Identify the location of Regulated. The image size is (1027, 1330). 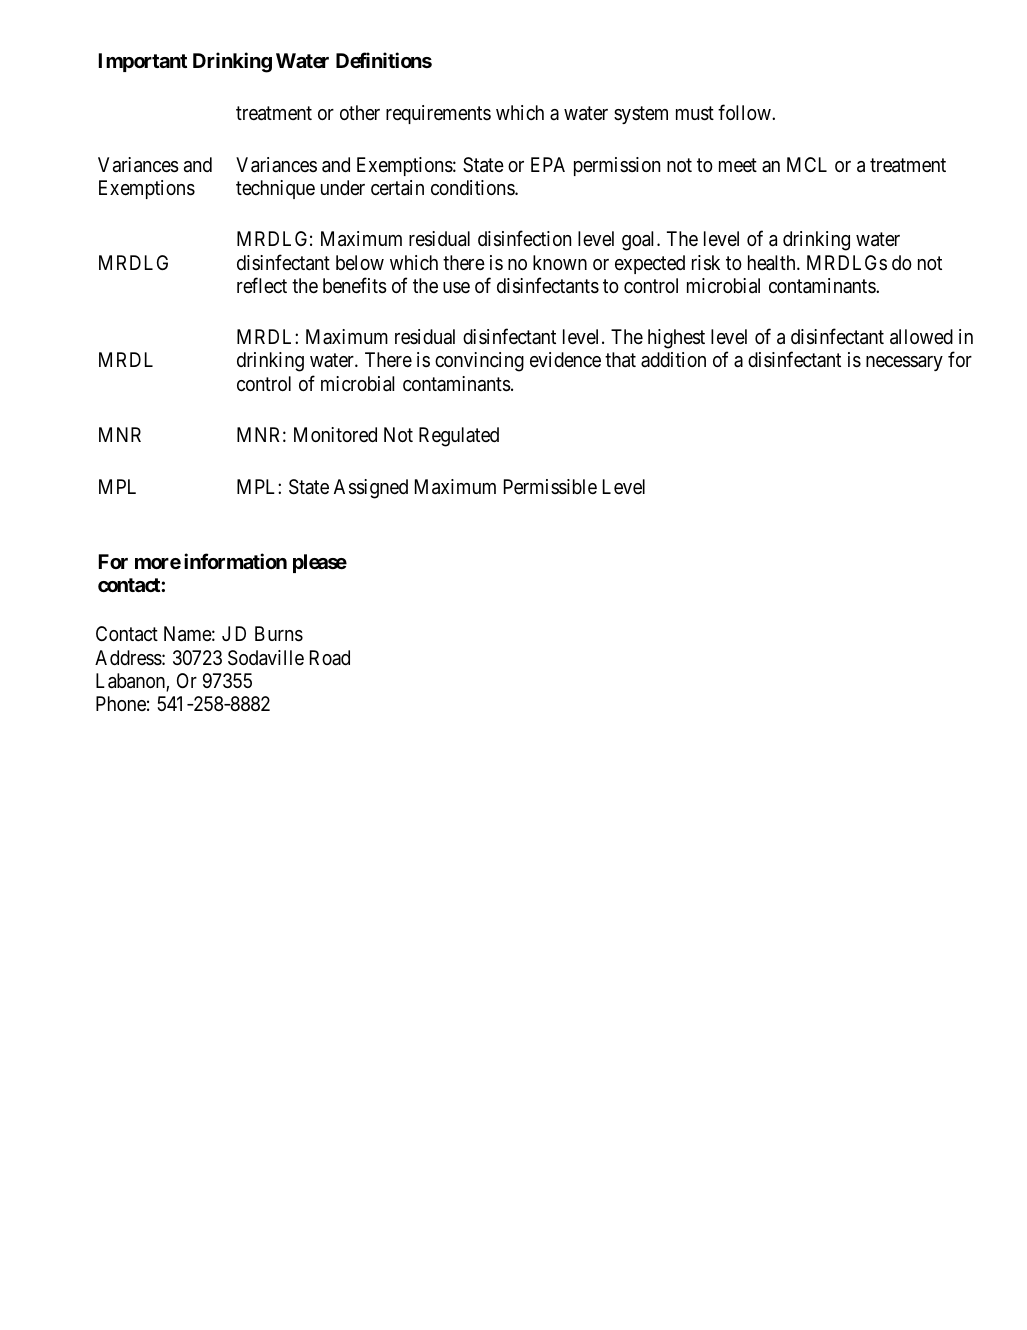
(459, 437).
